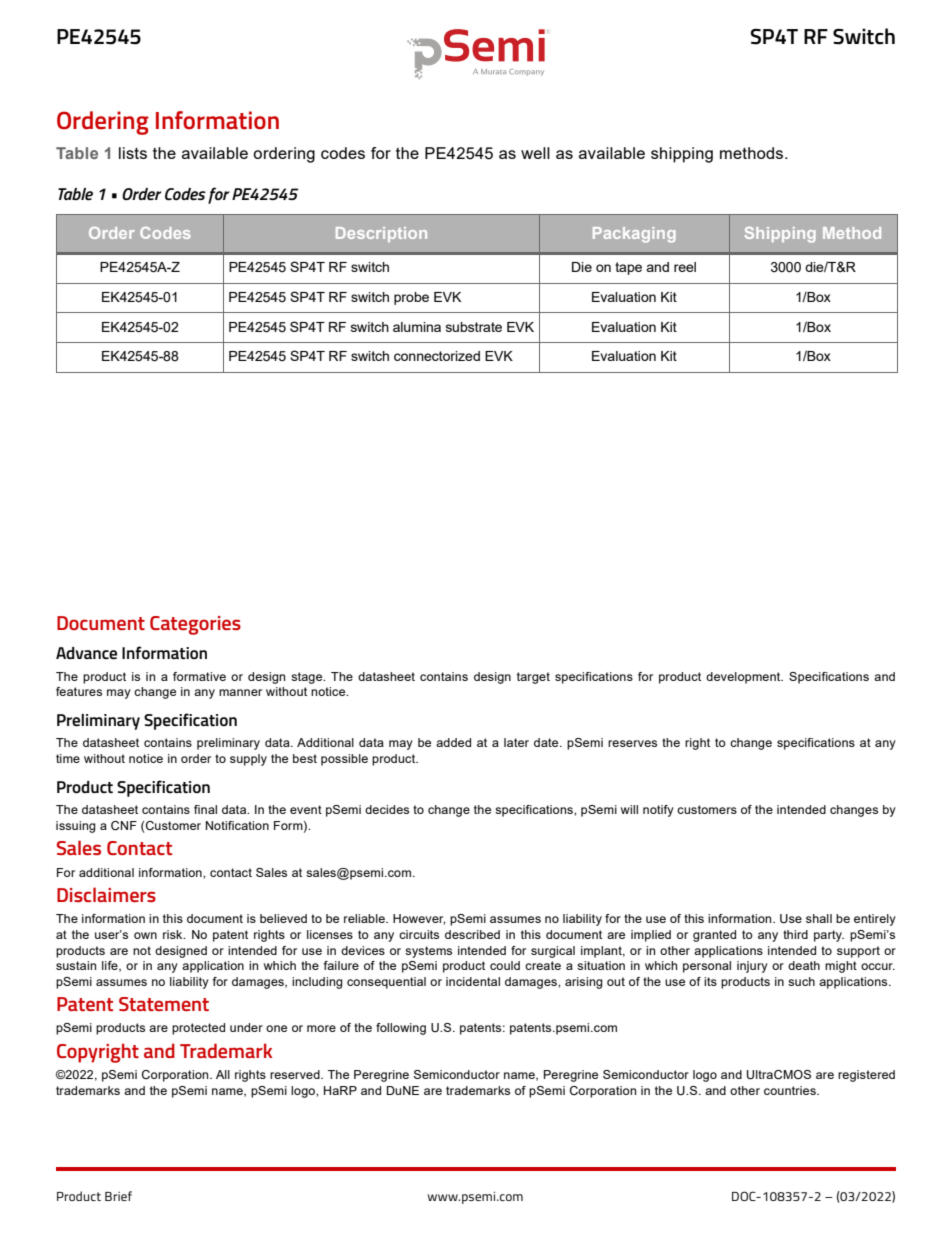 This image has width=952, height=1233. Describe the element at coordinates (133, 153) in the image. I see `lists` at that location.
